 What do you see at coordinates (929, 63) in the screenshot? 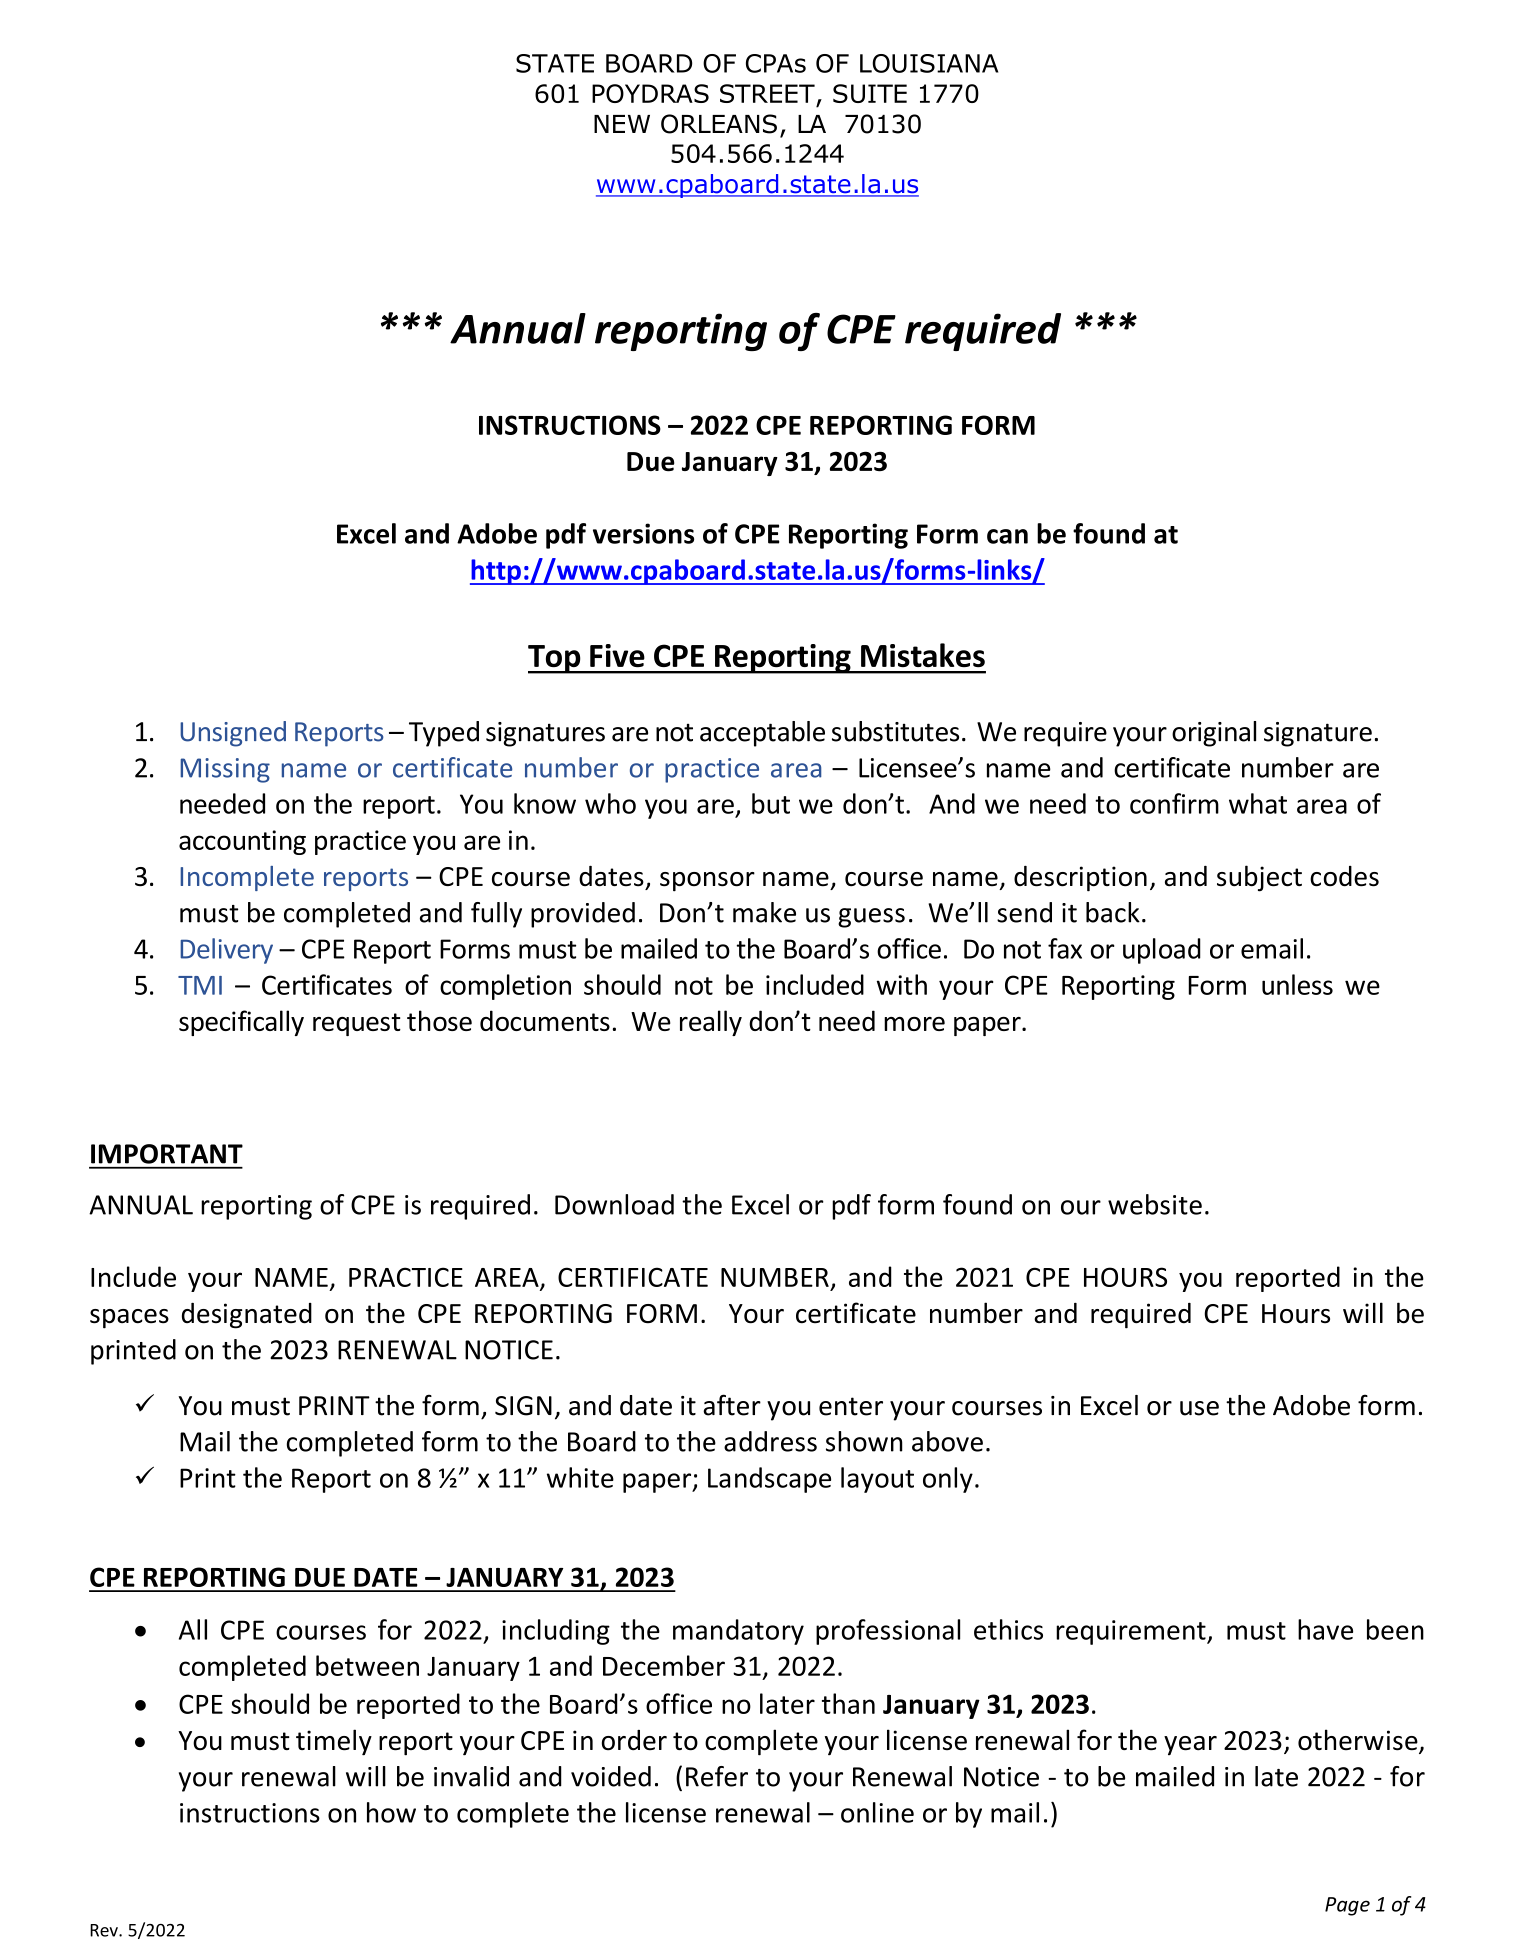
I see `LOUISIANA` at bounding box center [929, 63].
